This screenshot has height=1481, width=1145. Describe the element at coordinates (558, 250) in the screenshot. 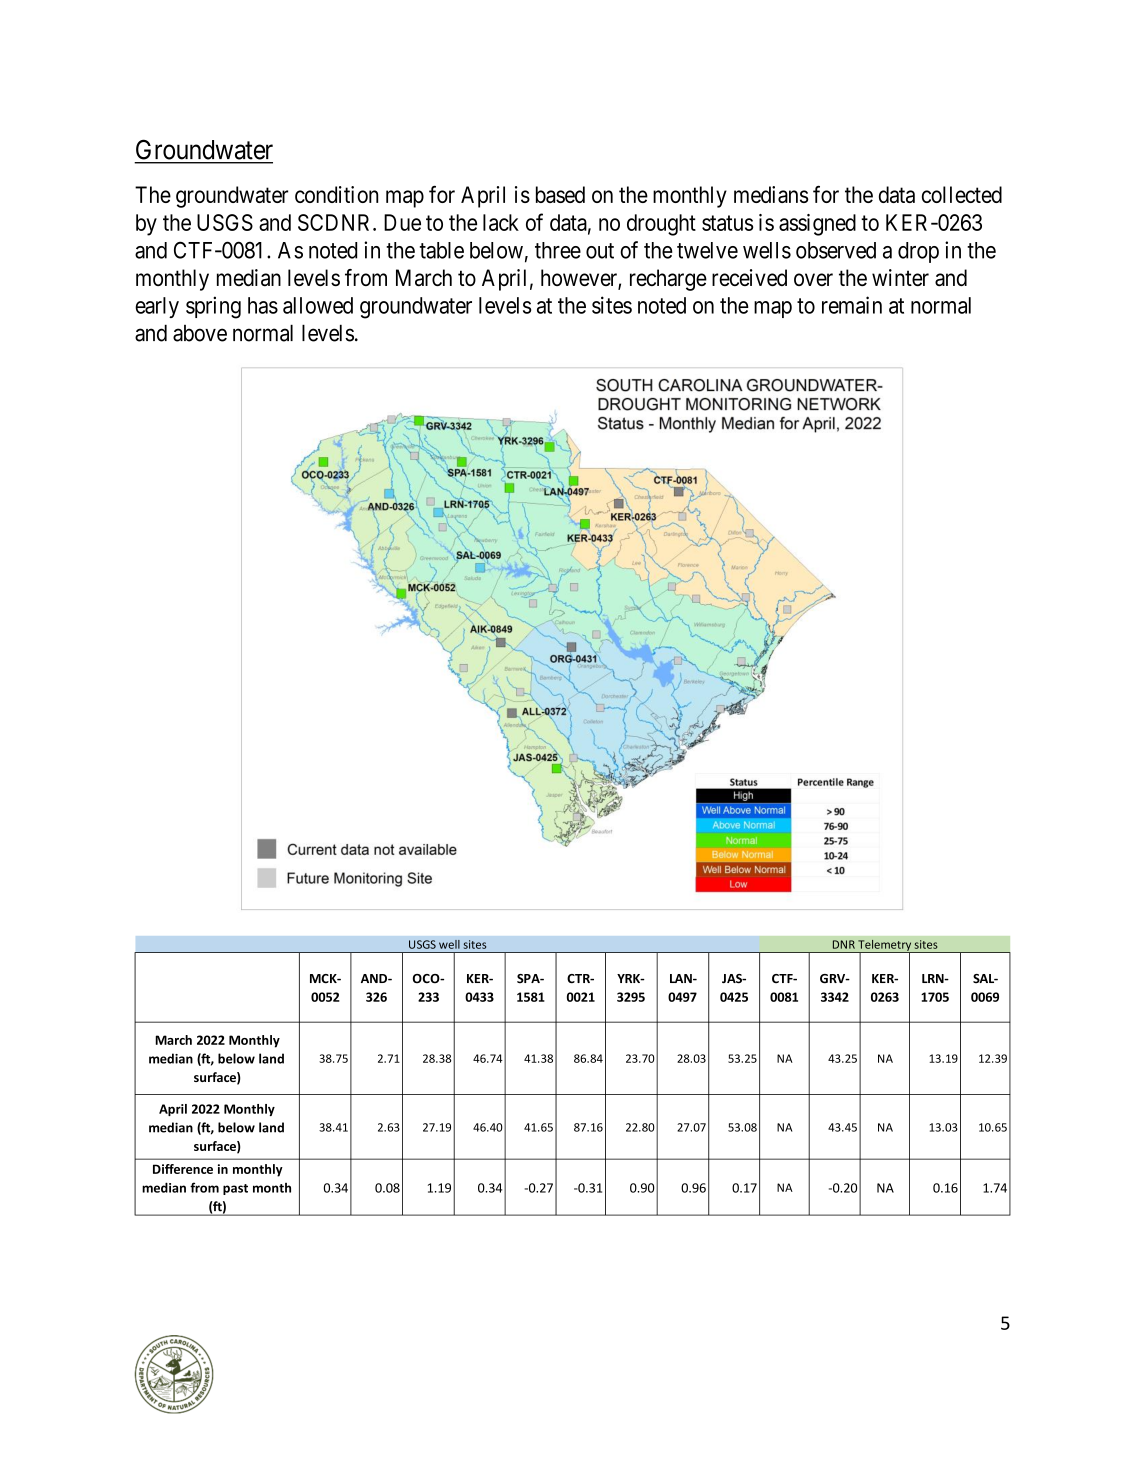

I see `three` at that location.
